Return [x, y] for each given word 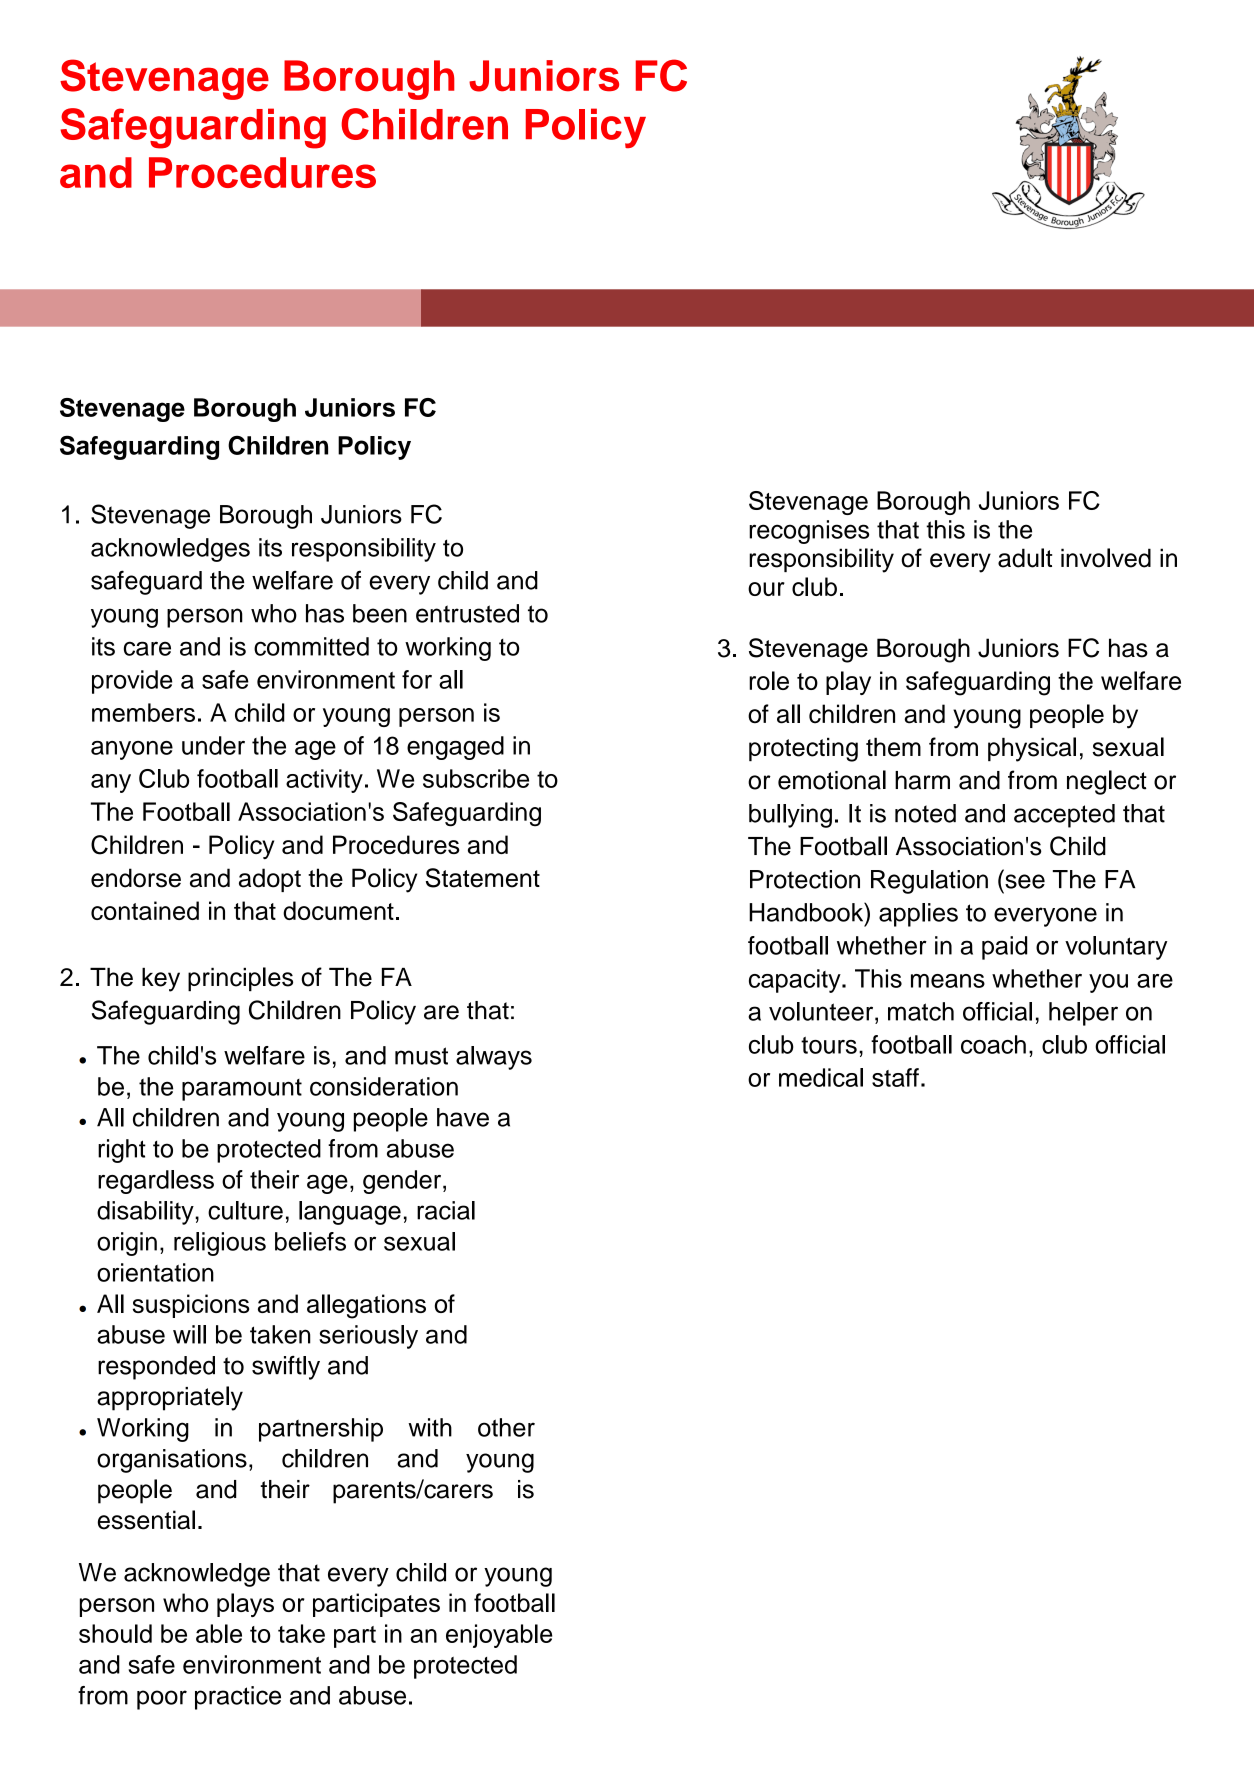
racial [446, 1210]
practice [238, 1698]
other [506, 1427]
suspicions [191, 1306]
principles [240, 979]
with [430, 1427]
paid [1004, 948]
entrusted [467, 613]
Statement [483, 878]
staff [895, 1077]
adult [1025, 558]
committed [311, 646]
